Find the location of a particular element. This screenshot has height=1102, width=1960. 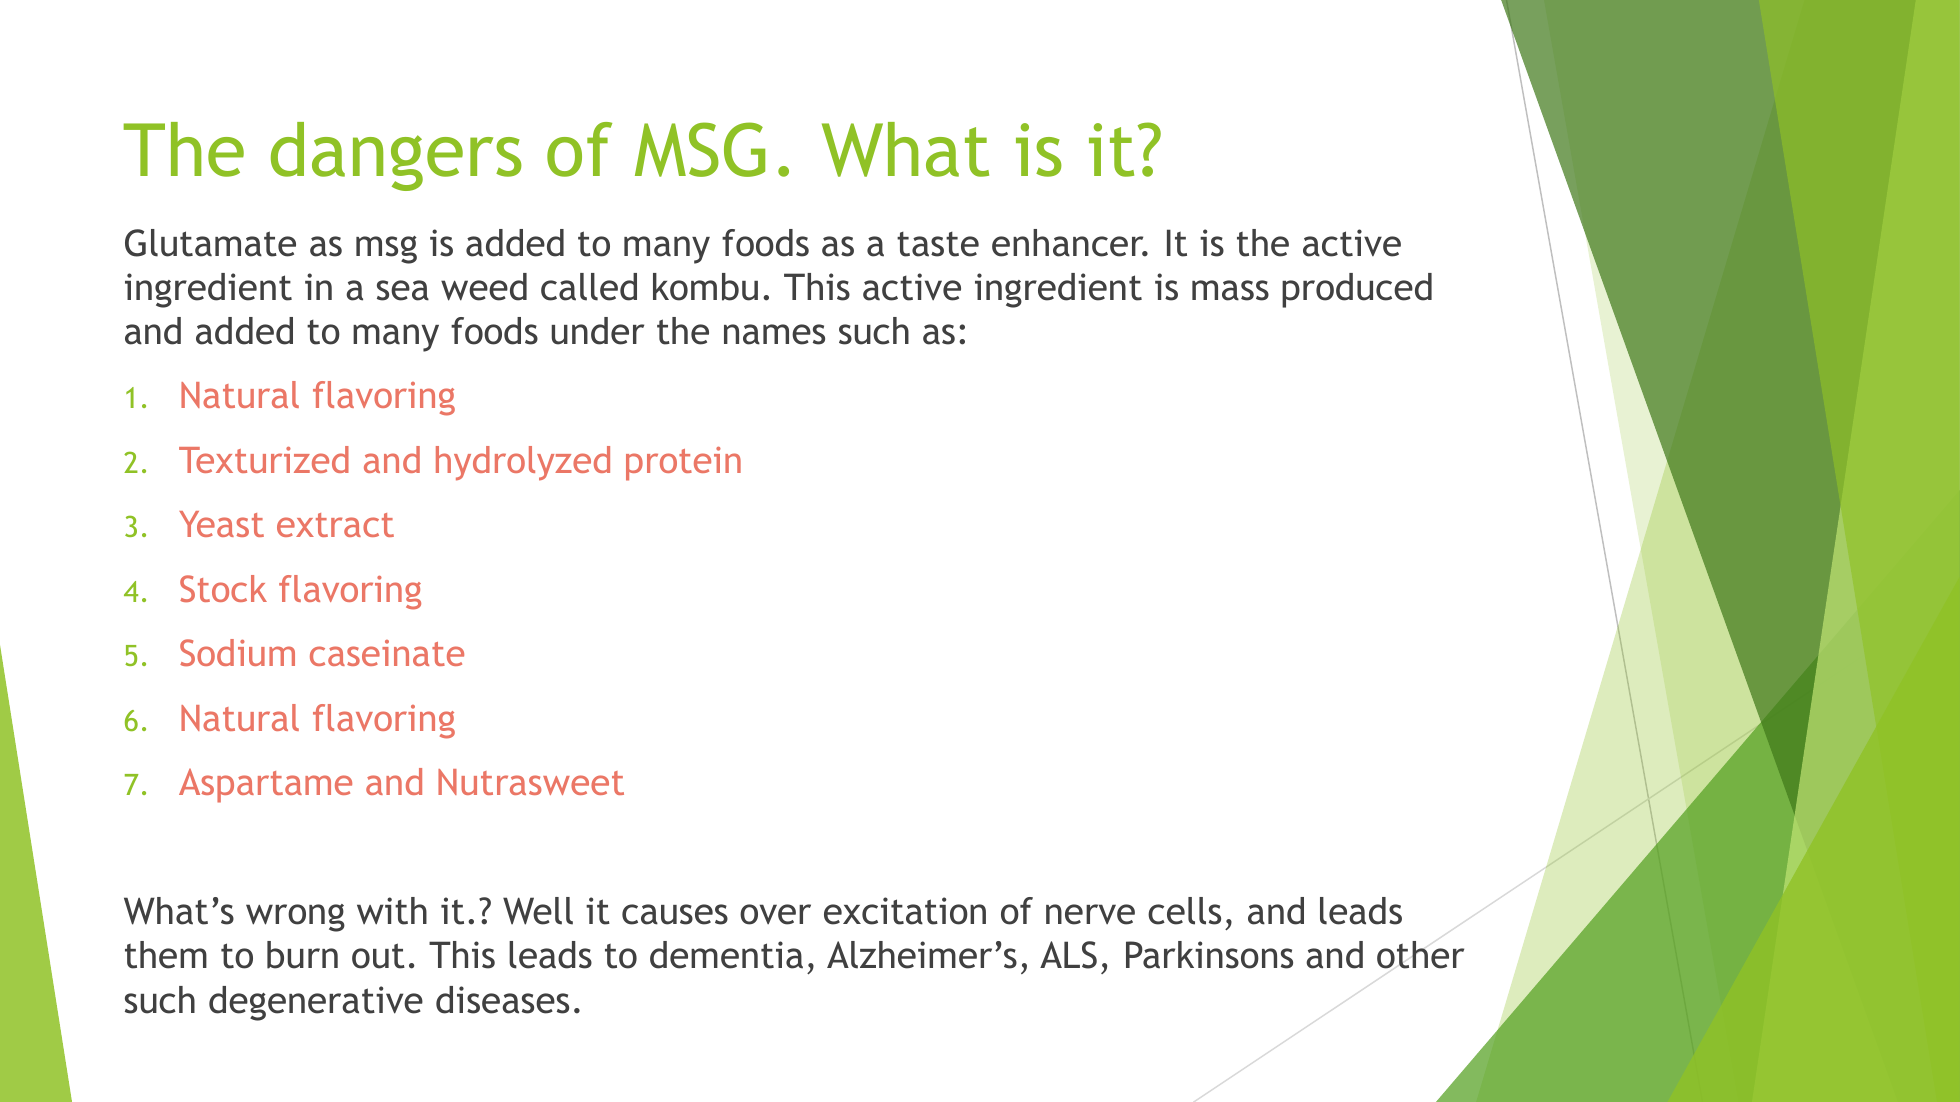

Stock is located at coordinates (223, 588).
